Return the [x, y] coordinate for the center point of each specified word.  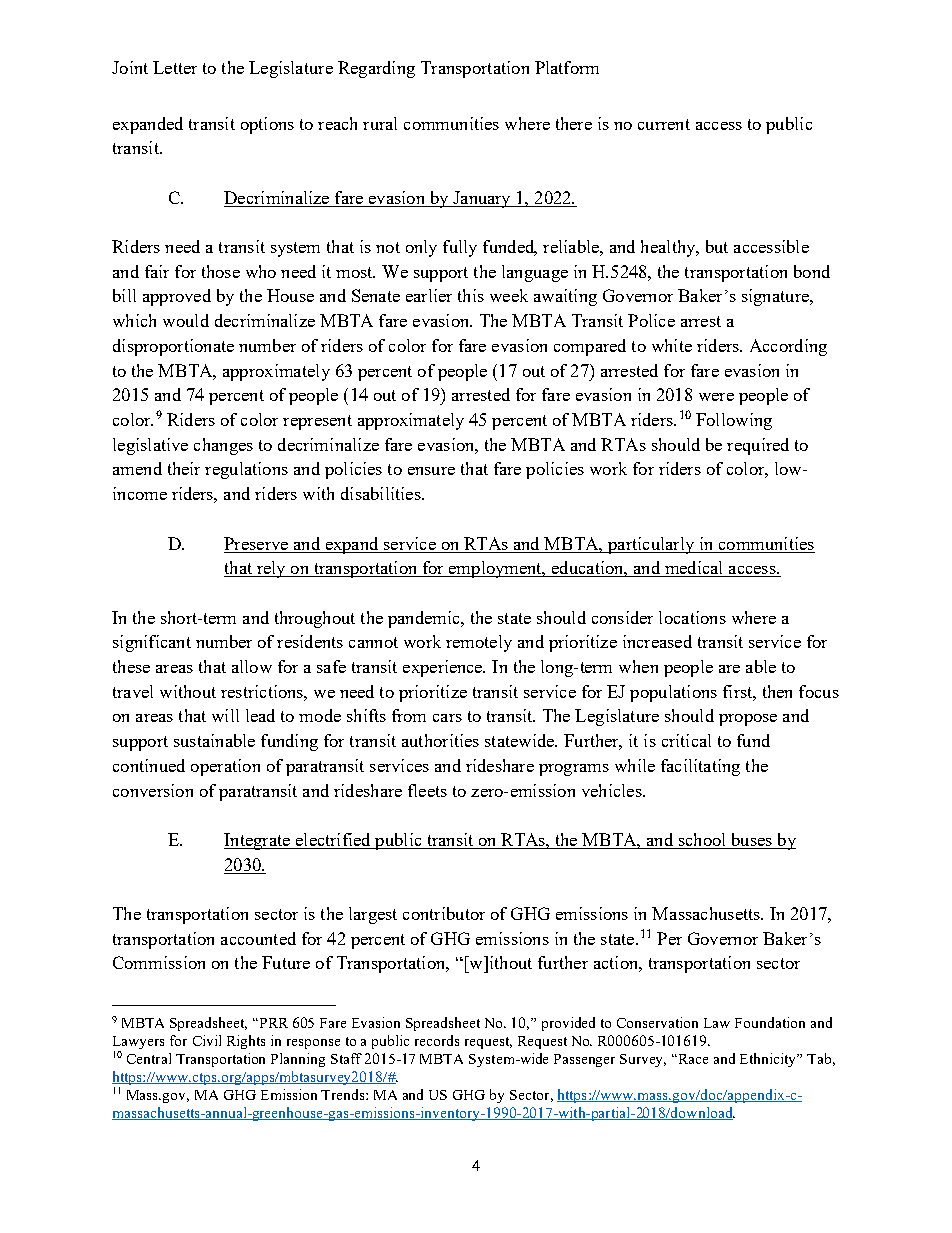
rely [271, 569]
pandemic [425, 619]
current [664, 124]
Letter [175, 67]
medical [694, 569]
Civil [207, 1040]
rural [380, 123]
